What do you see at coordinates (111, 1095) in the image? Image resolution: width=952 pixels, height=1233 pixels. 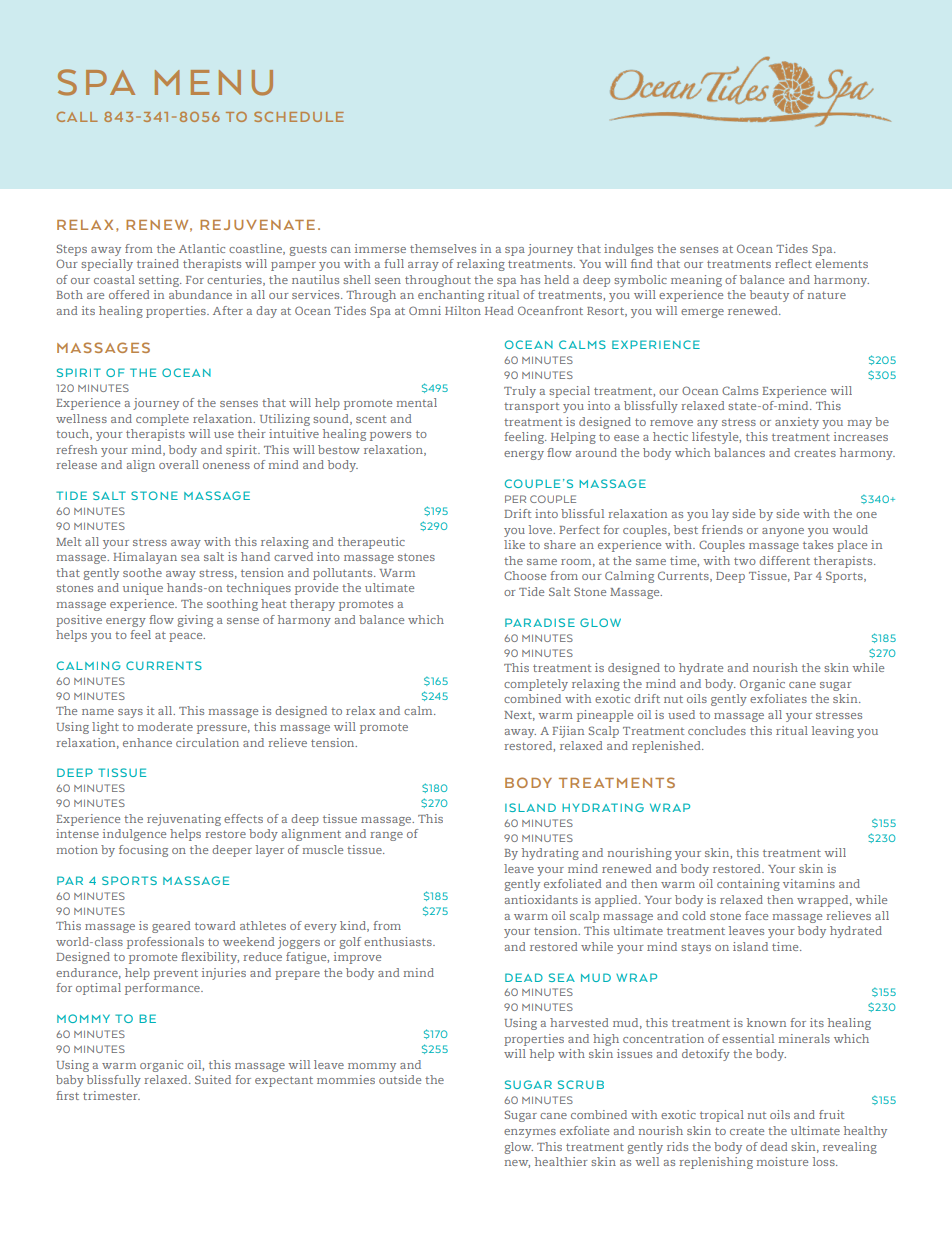 I see `trimester` at bounding box center [111, 1095].
